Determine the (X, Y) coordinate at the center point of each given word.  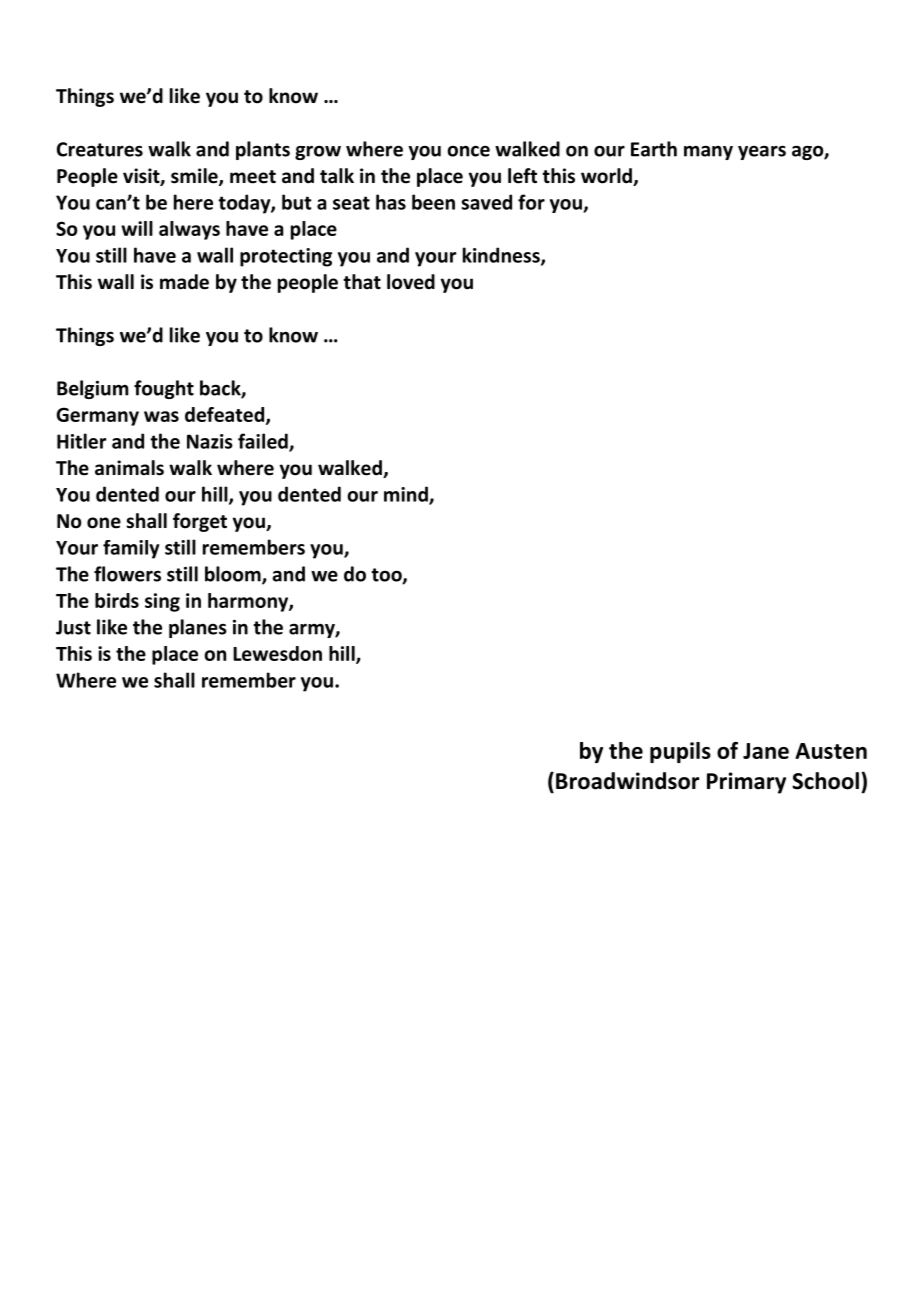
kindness (502, 256)
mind (407, 495)
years (762, 152)
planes (198, 628)
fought (164, 389)
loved (411, 282)
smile (195, 177)
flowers (127, 574)
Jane (766, 751)
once (468, 151)
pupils (680, 752)
